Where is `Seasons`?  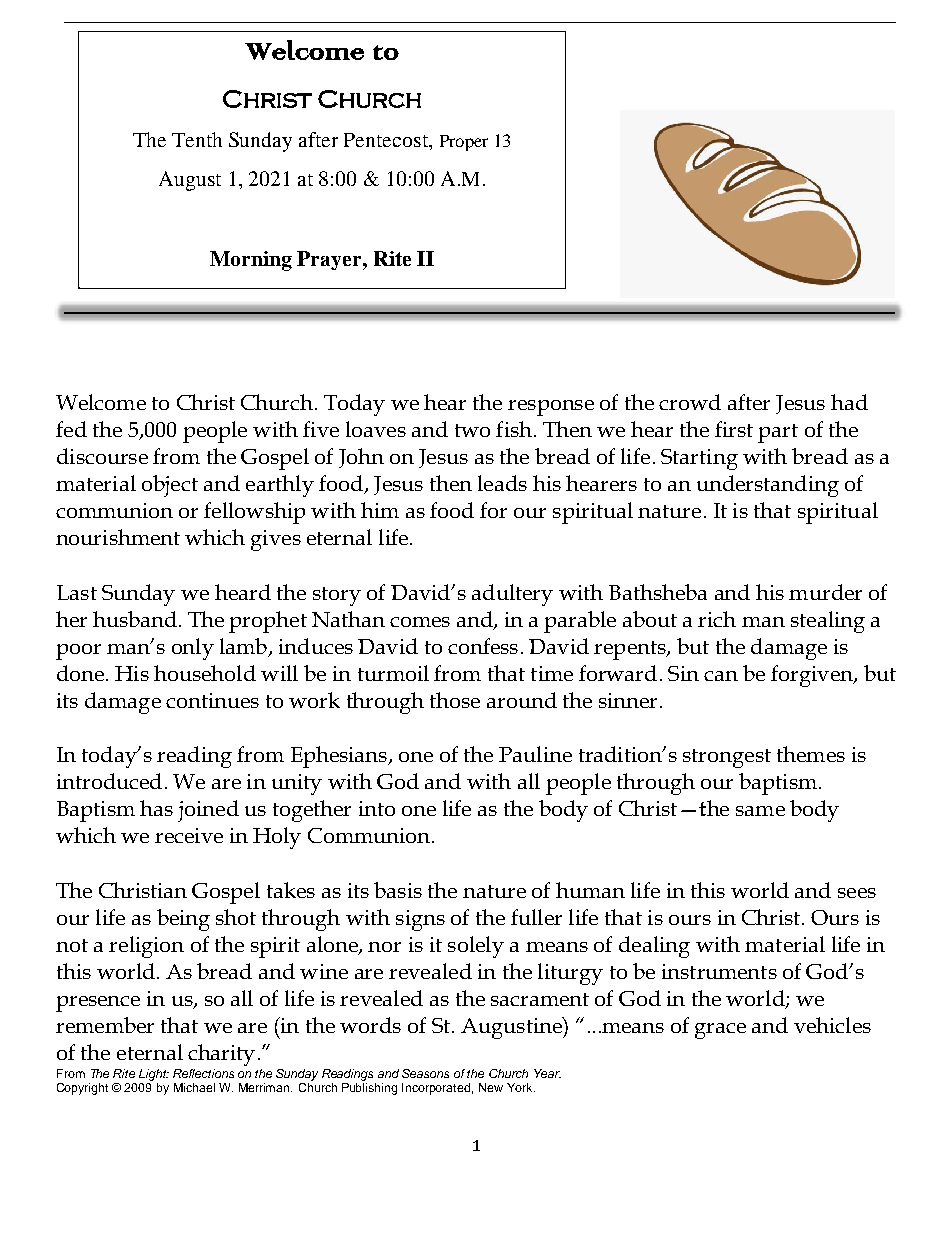 Seasons is located at coordinates (425, 1073).
